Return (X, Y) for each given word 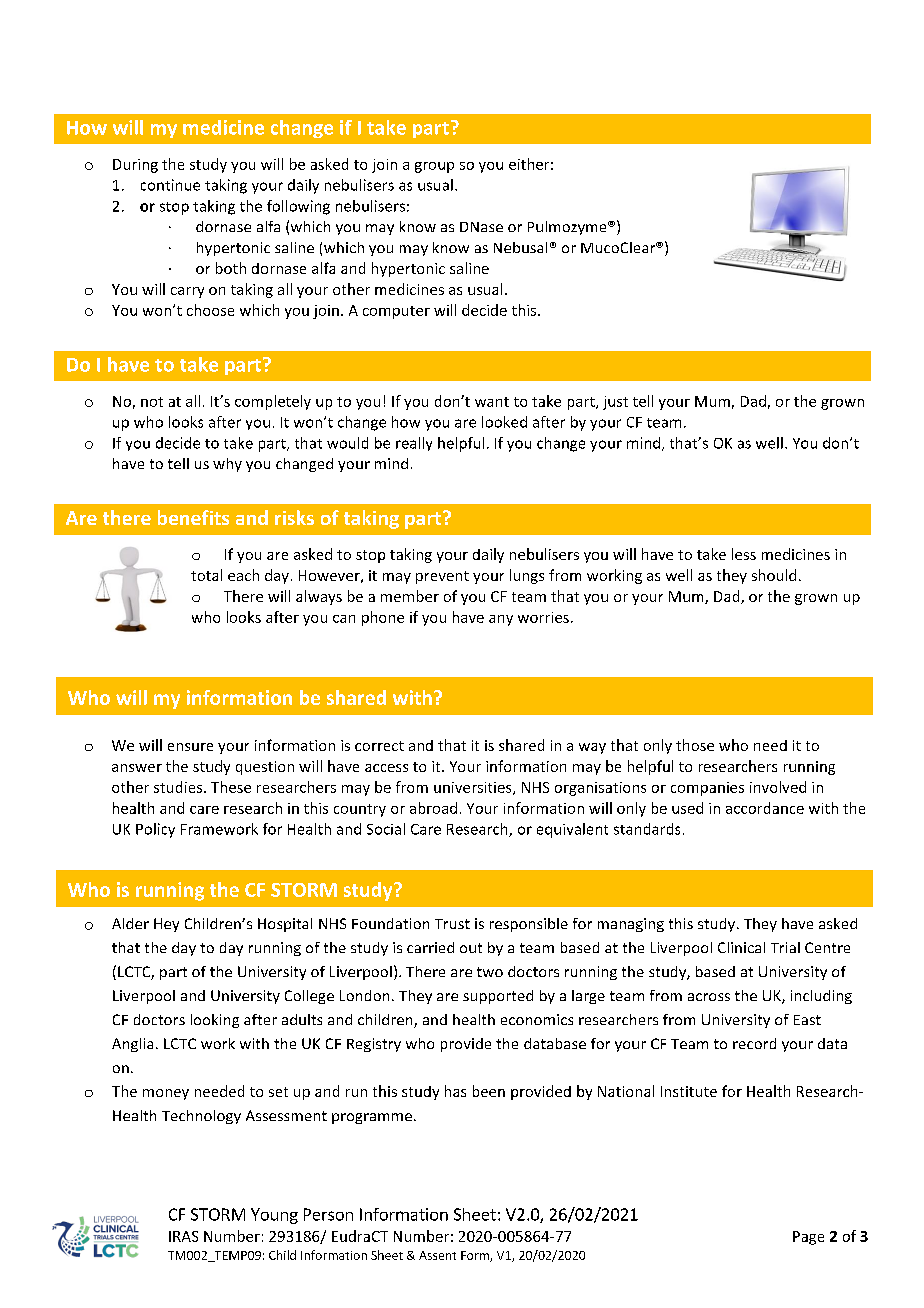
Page (808, 1238)
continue (170, 185)
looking (215, 1021)
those (695, 745)
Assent (437, 1255)
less (744, 554)
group (434, 167)
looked (504, 422)
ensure (190, 747)
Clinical (741, 947)
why (227, 465)
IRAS (183, 1236)
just (615, 403)
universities (474, 788)
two (490, 972)
